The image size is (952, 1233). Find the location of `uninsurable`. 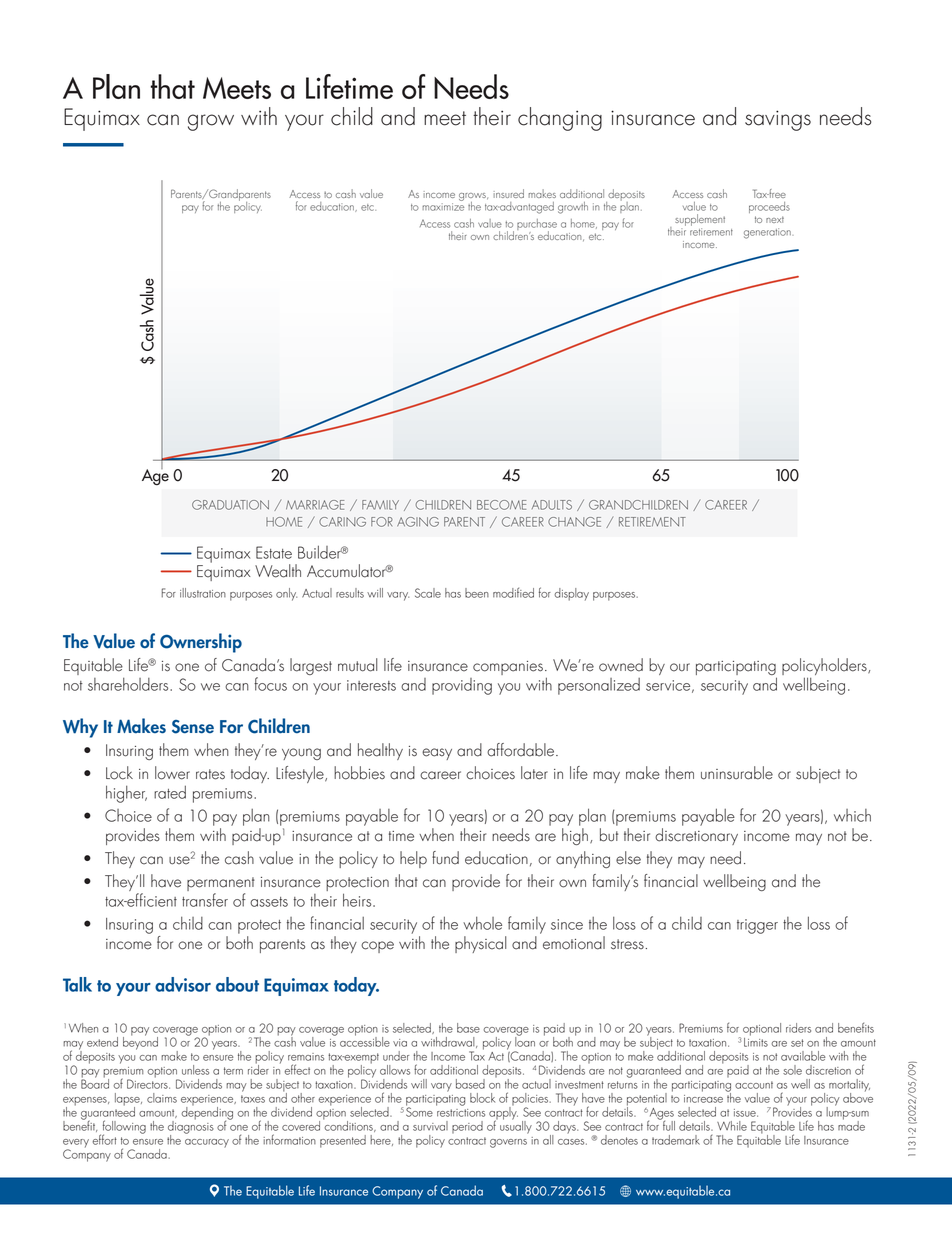

uninsurable is located at coordinates (737, 773).
